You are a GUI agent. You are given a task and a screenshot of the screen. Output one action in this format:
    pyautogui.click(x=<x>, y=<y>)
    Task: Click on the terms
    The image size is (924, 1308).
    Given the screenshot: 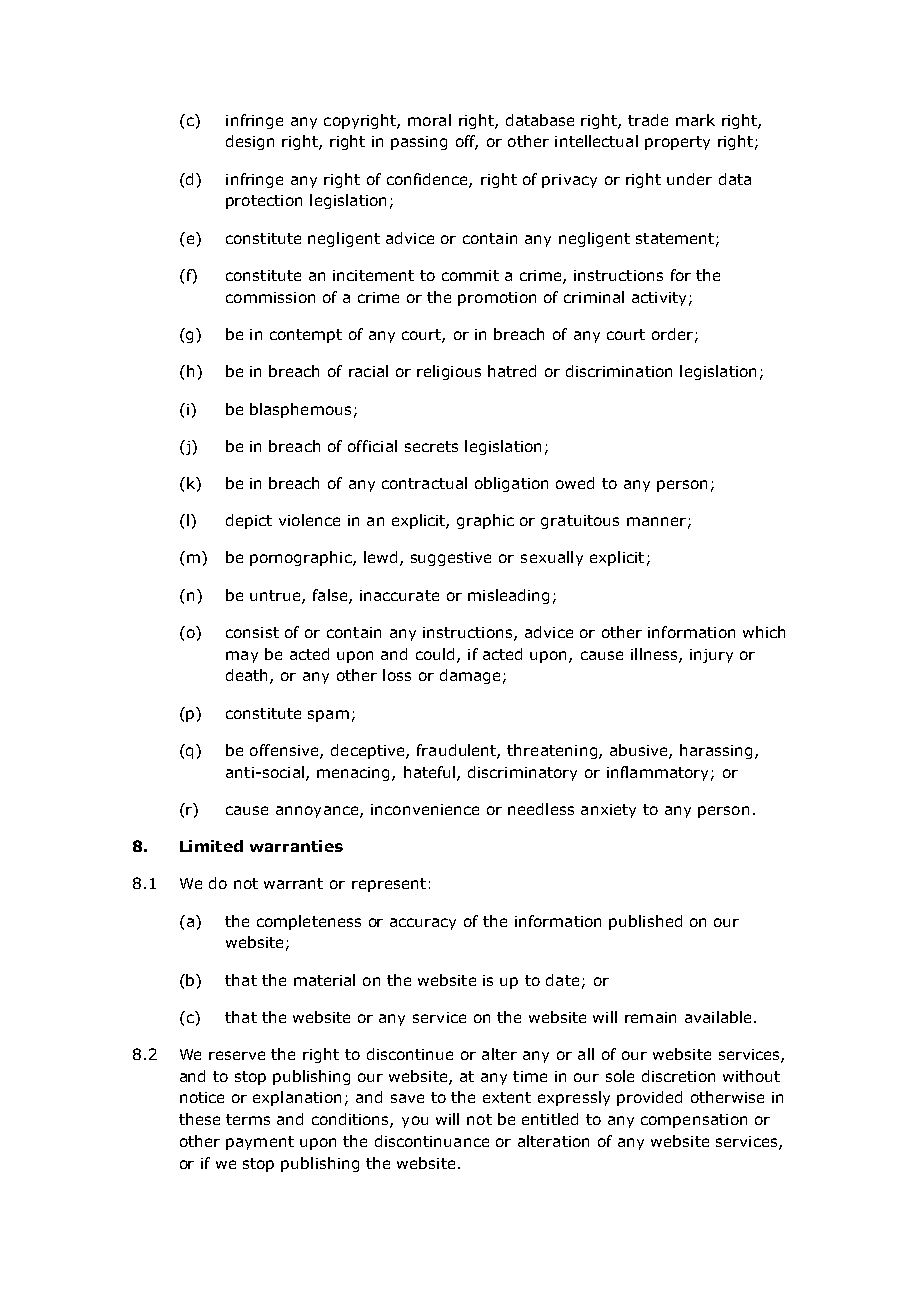 What is the action you would take?
    pyautogui.click(x=248, y=1119)
